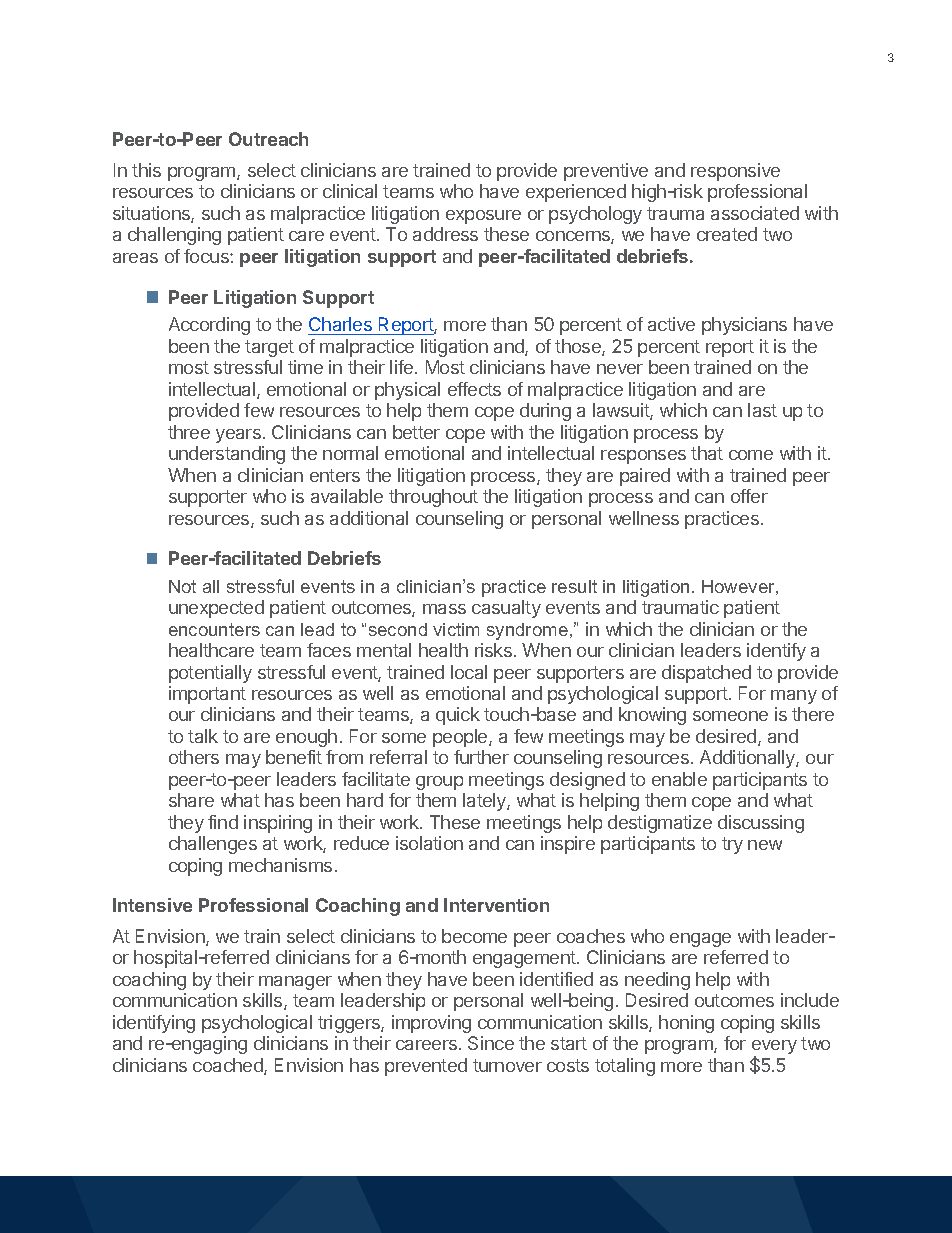  I want to click on better, so click(416, 432).
